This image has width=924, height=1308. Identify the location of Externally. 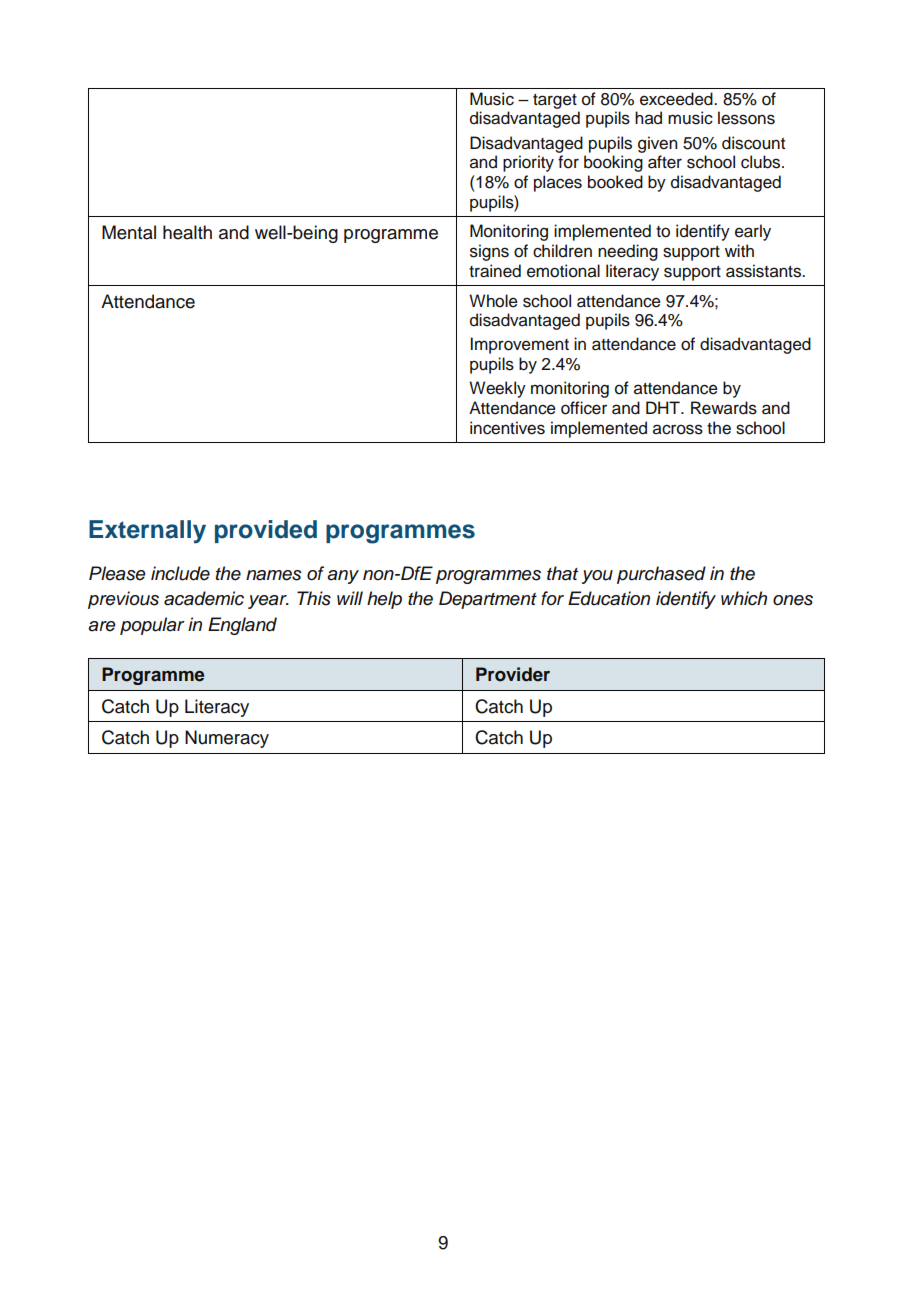
(147, 532).
